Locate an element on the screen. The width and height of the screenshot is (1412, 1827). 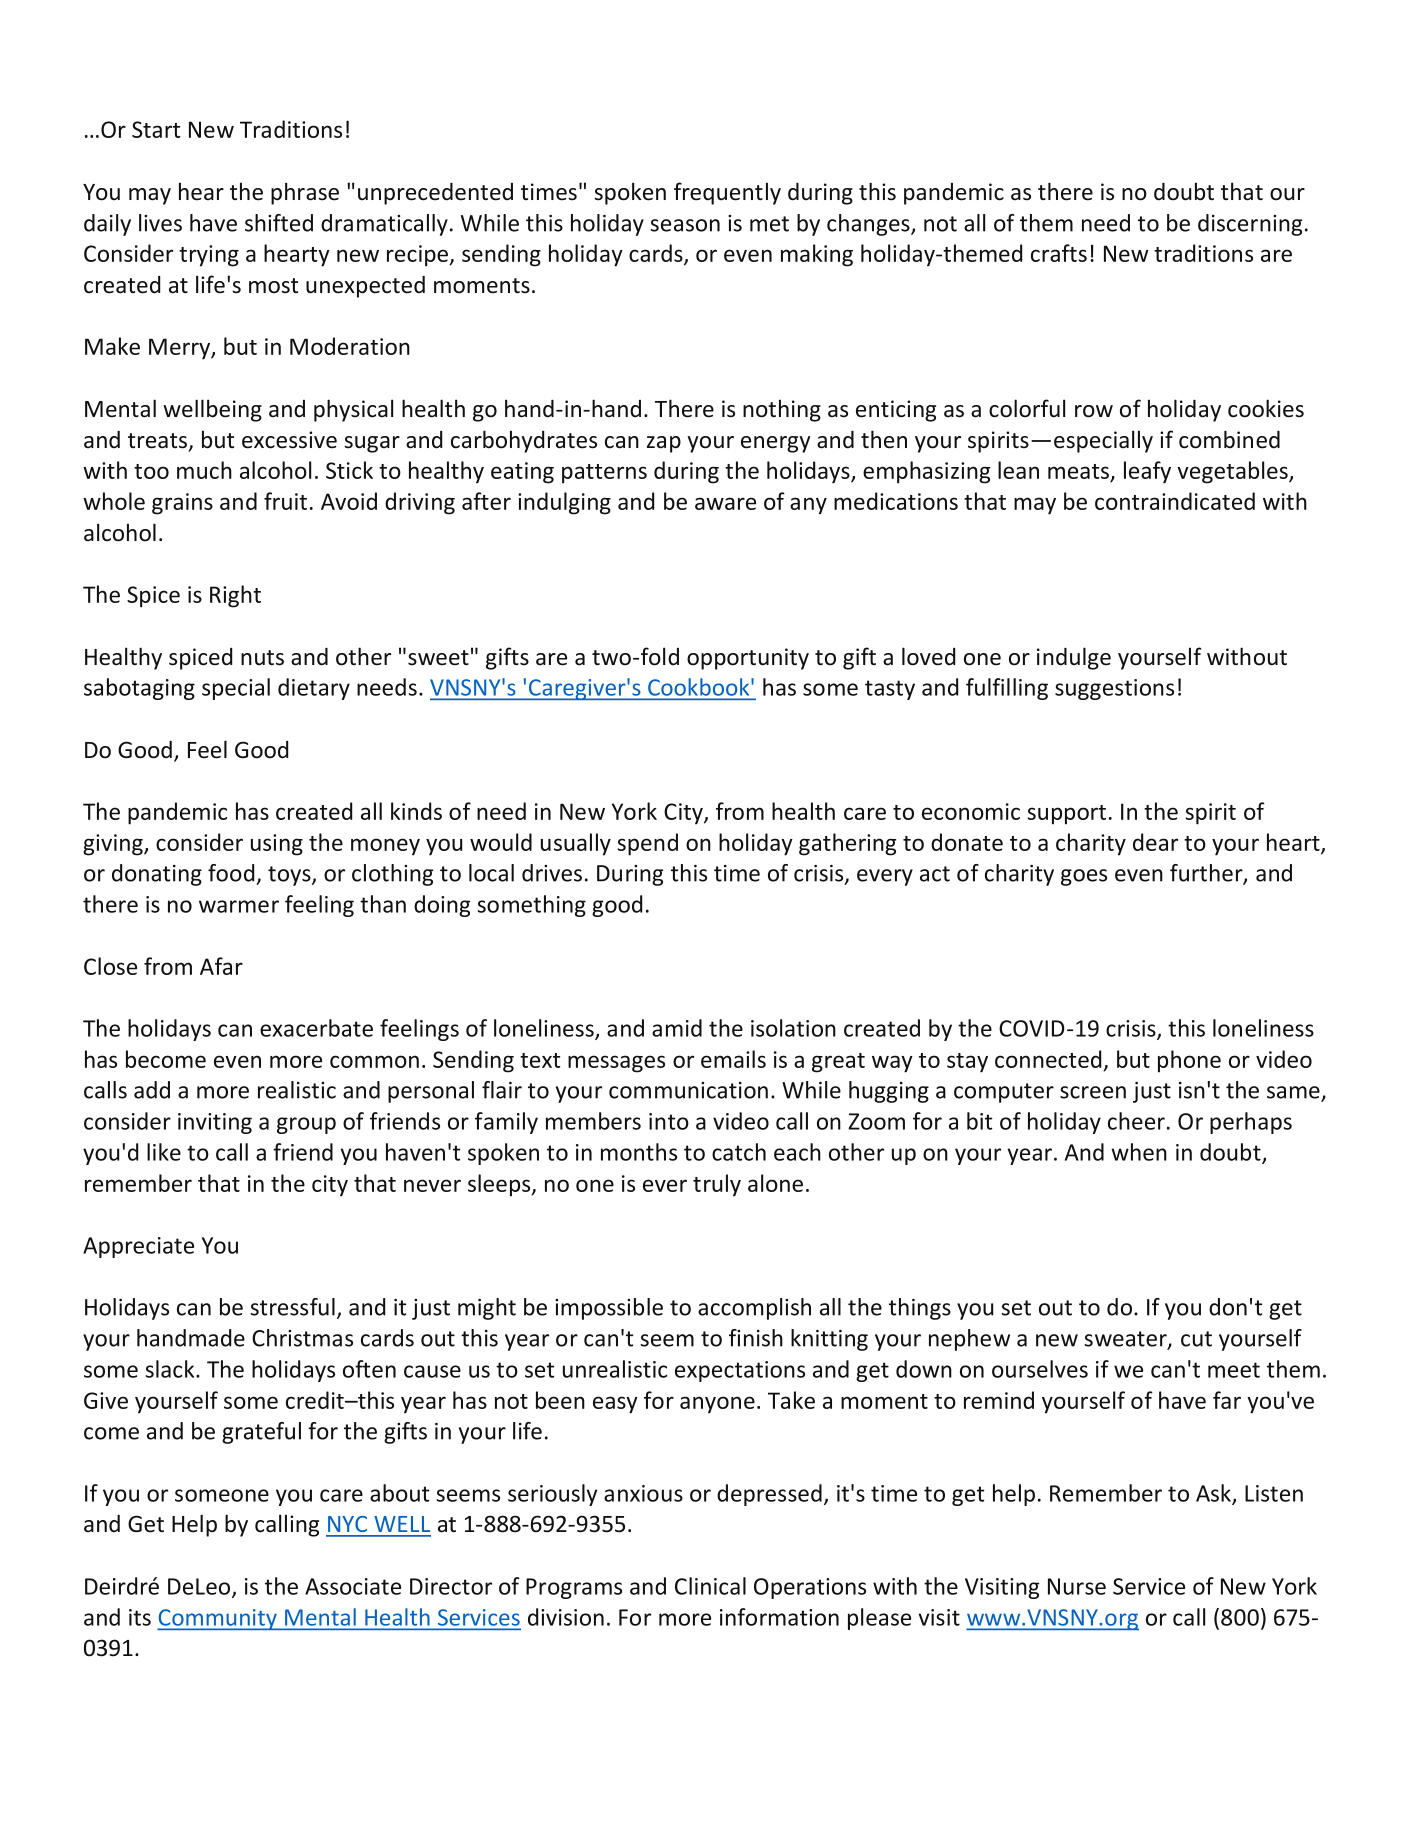
spend is located at coordinates (648, 844).
